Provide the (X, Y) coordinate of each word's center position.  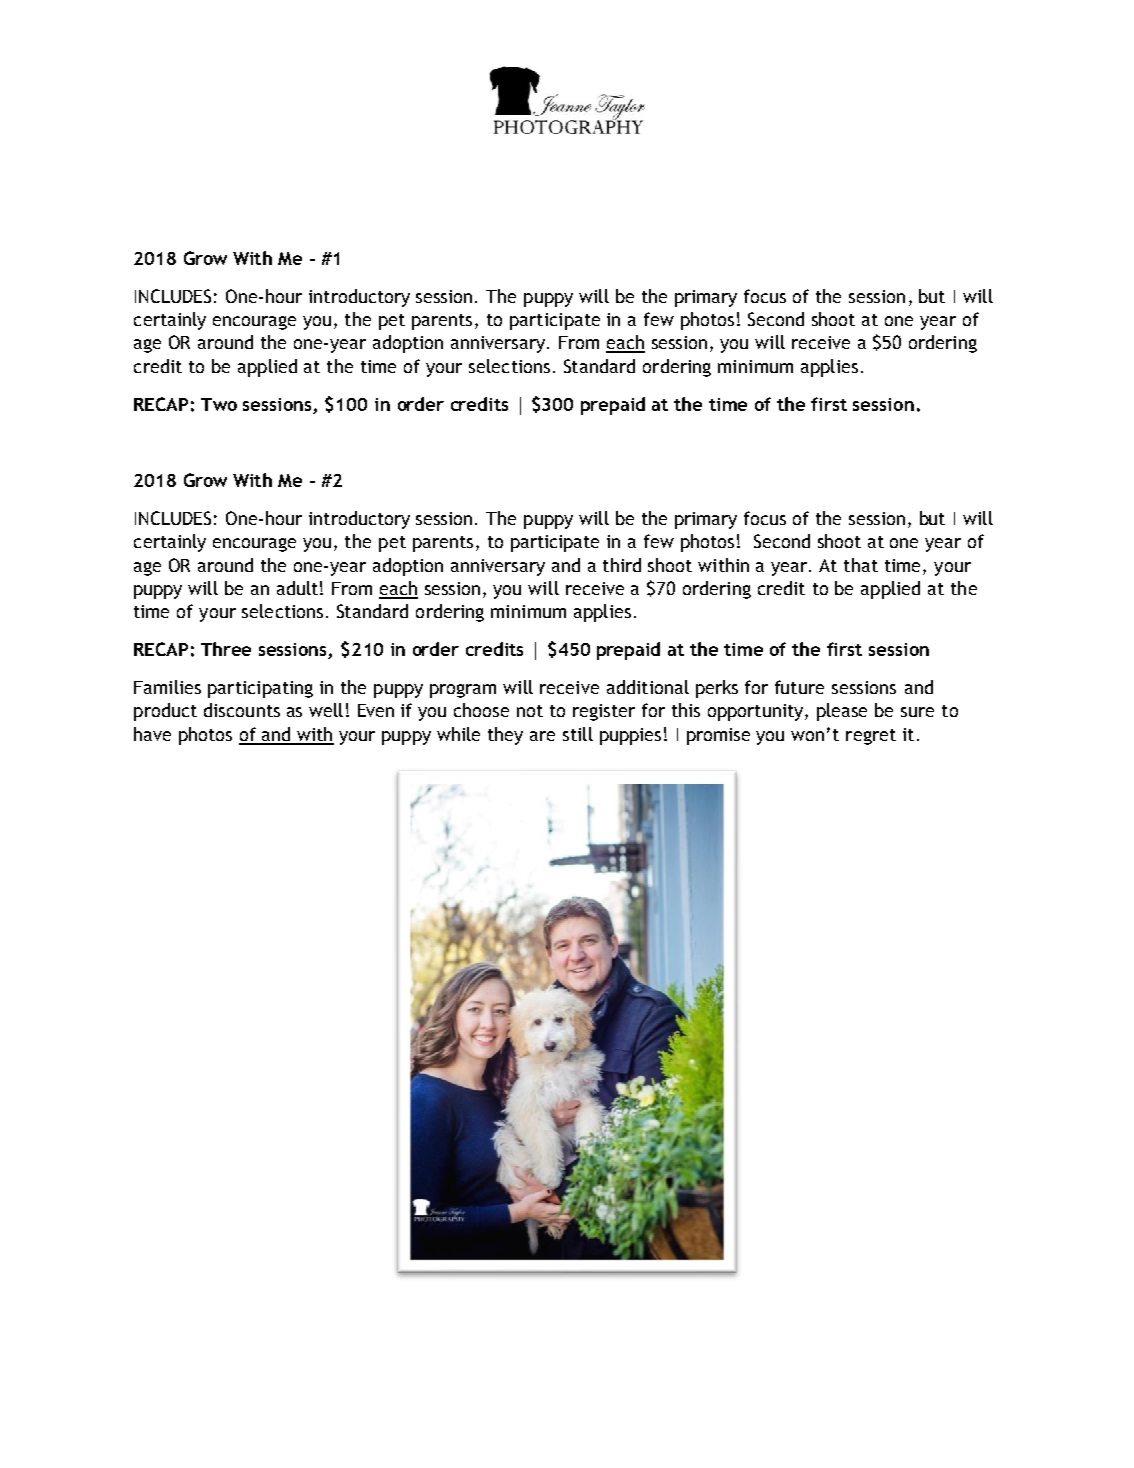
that (861, 565)
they (505, 736)
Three (226, 649)
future (799, 687)
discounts (242, 710)
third (622, 565)
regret (871, 737)
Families (167, 687)
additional (648, 687)
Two (219, 404)
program (463, 691)
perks (717, 689)
